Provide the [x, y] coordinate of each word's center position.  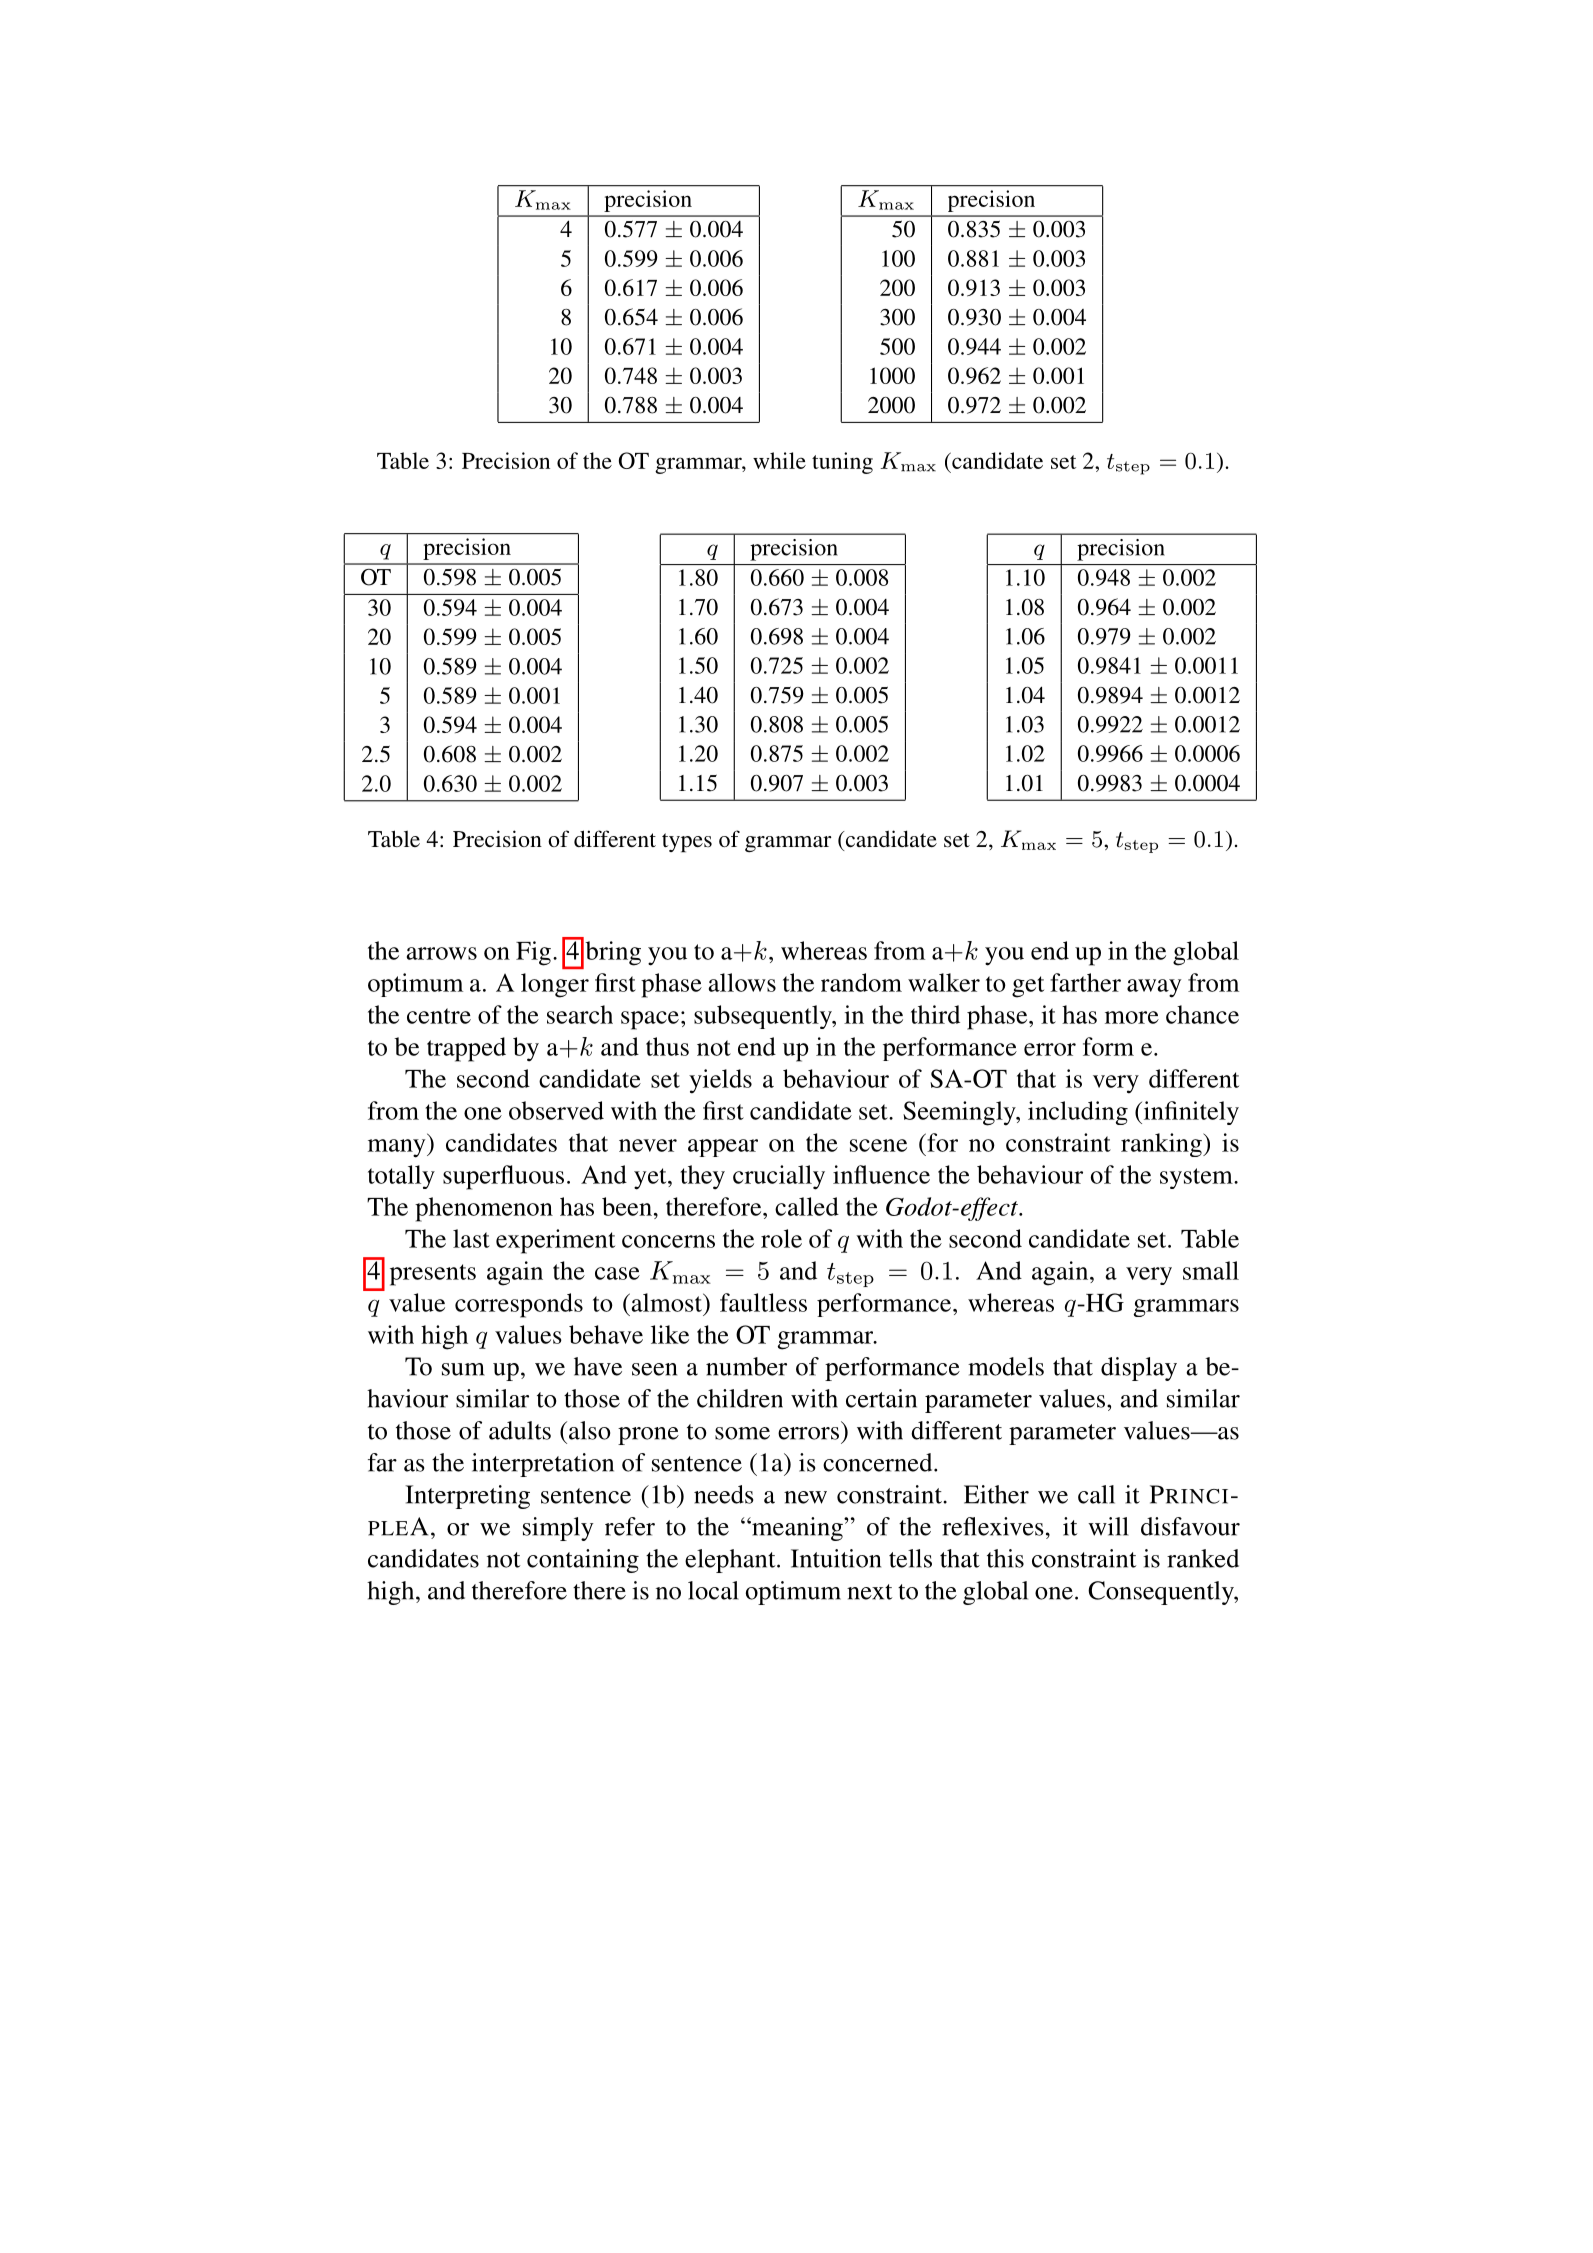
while [779, 460]
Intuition [836, 1558]
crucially [779, 1177]
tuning [842, 463]
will [1108, 1526]
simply [558, 1529]
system [1197, 1178]
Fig [533, 953]
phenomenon [484, 1209]
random [861, 982]
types [687, 843]
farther [1085, 982]
